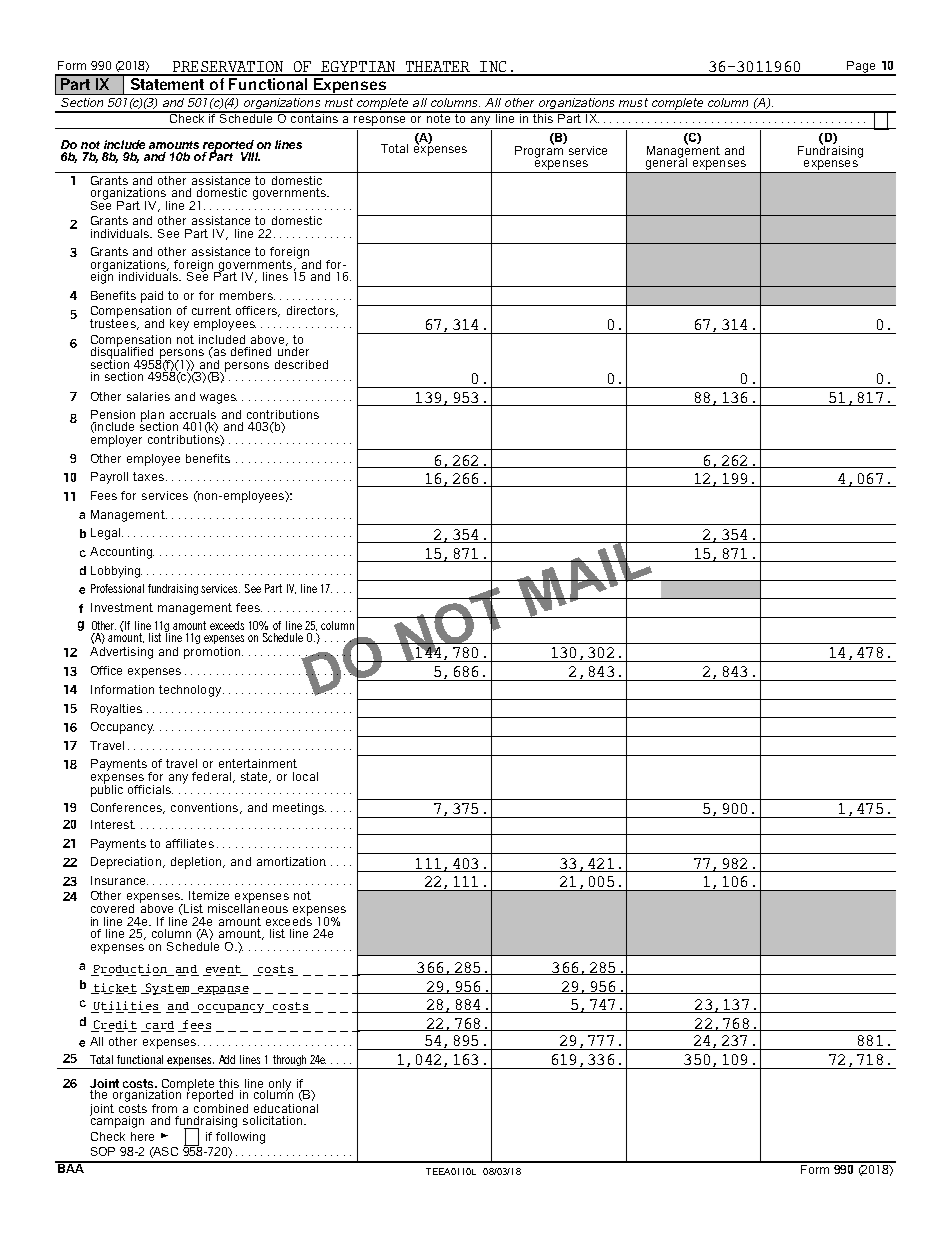 The height and width of the page is (1233, 952). What do you see at coordinates (305, 776) in the page?
I see `local` at bounding box center [305, 776].
